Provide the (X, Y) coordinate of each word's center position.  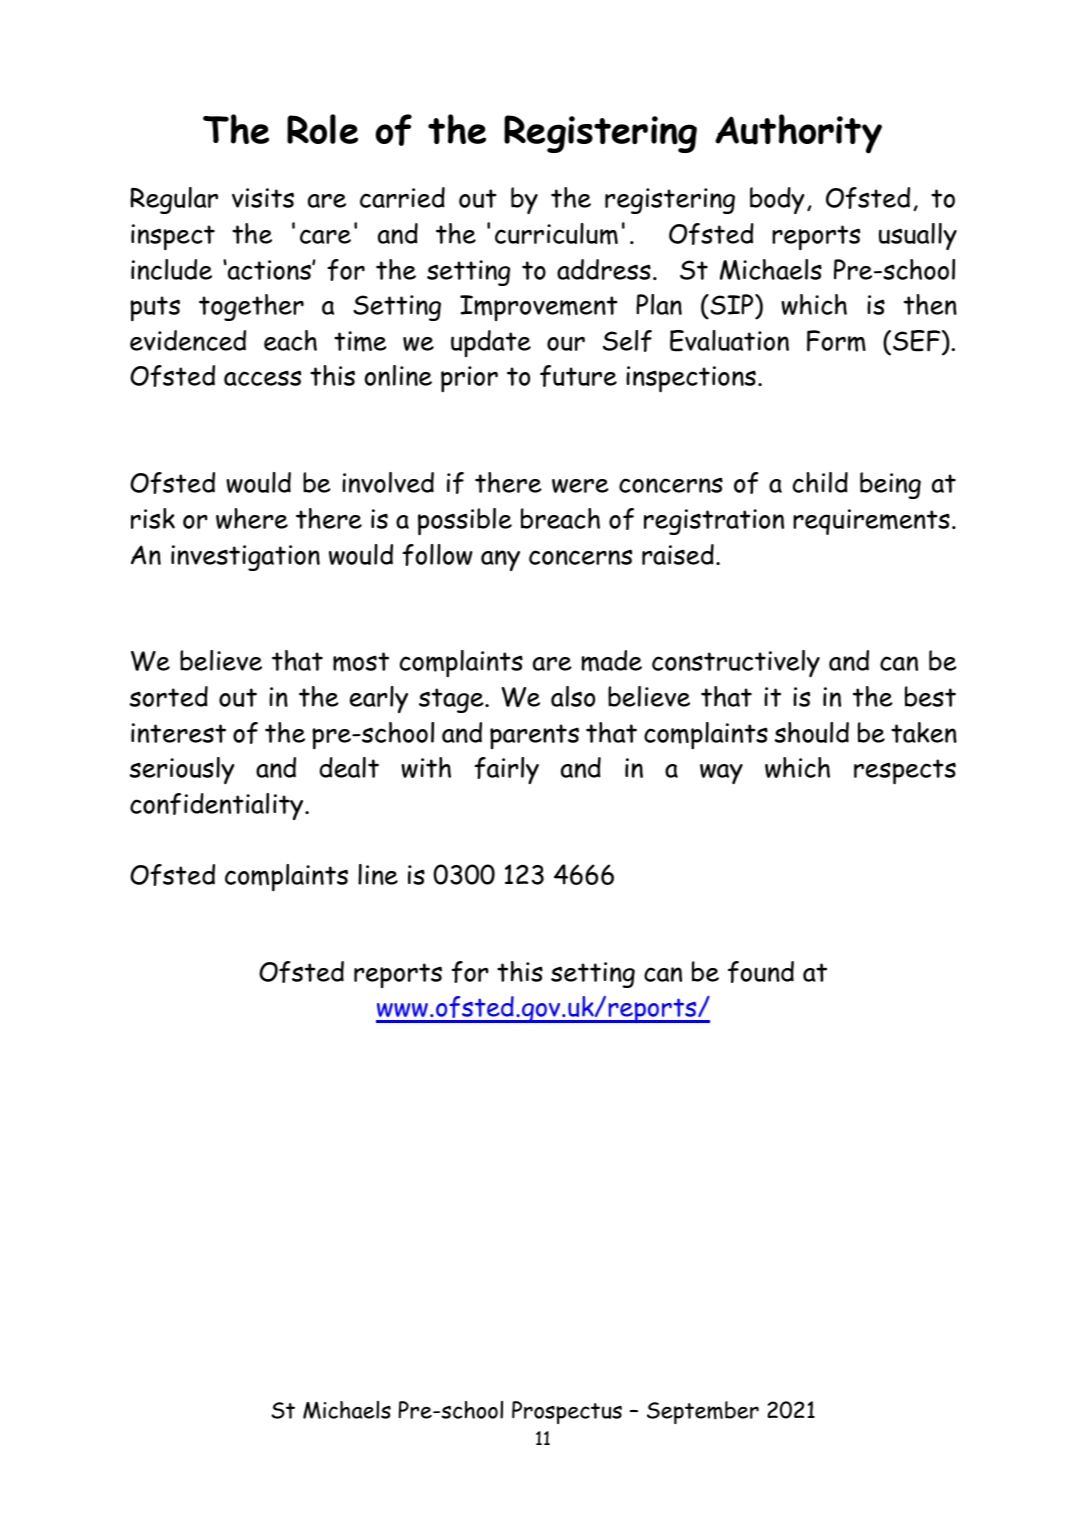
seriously (182, 770)
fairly (507, 770)
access (262, 378)
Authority (798, 134)
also (573, 696)
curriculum (556, 234)
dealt (349, 767)
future (578, 376)
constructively (736, 663)
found (761, 972)
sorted (169, 696)
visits (263, 198)
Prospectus (567, 1412)
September (703, 1412)
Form (836, 341)
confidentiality (218, 806)
